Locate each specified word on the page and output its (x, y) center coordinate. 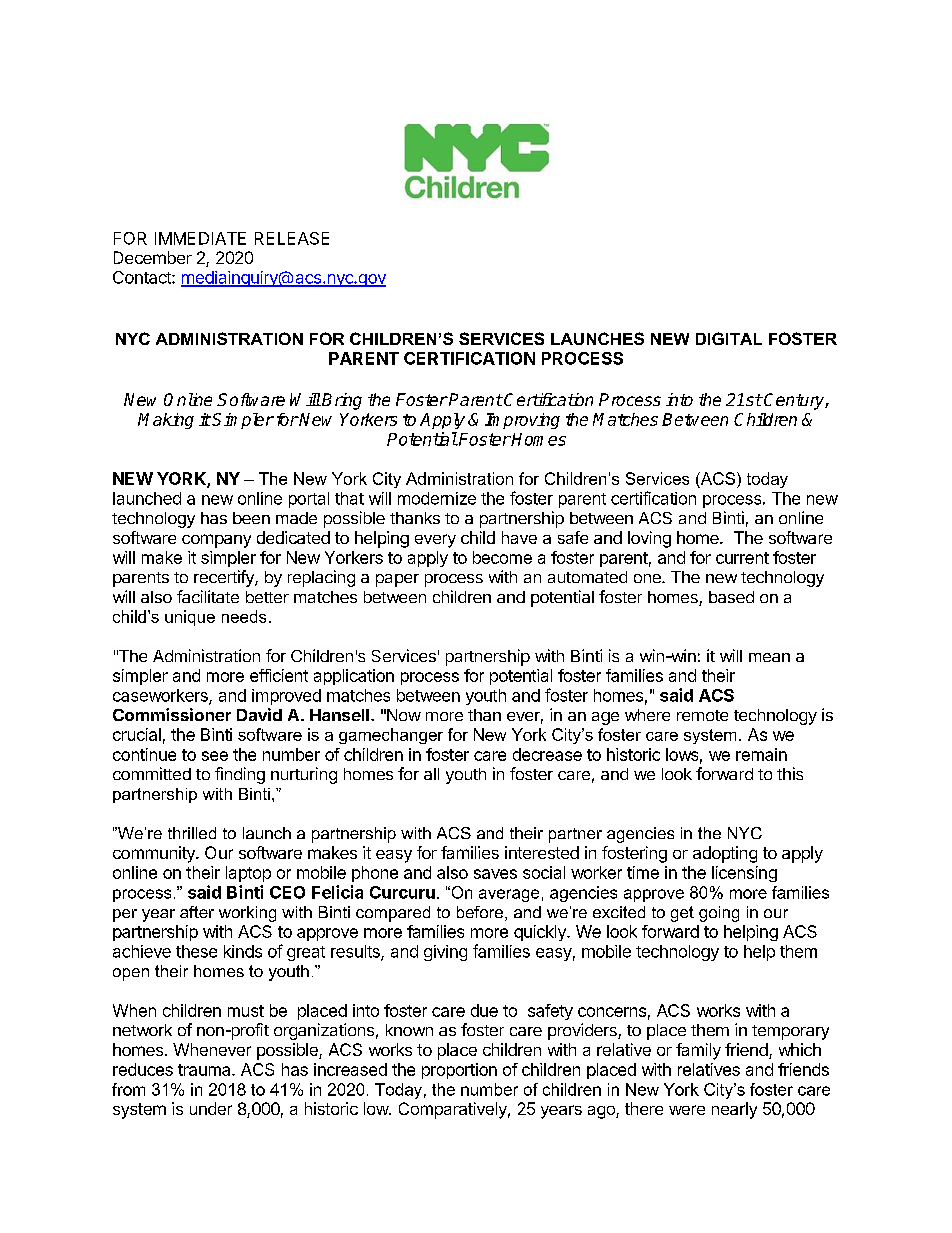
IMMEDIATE (200, 238)
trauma (205, 1070)
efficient (279, 675)
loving (649, 539)
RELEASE (292, 238)
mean (769, 657)
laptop (248, 874)
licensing (744, 874)
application (354, 677)
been (251, 518)
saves (495, 874)
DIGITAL (729, 338)
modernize (437, 498)
